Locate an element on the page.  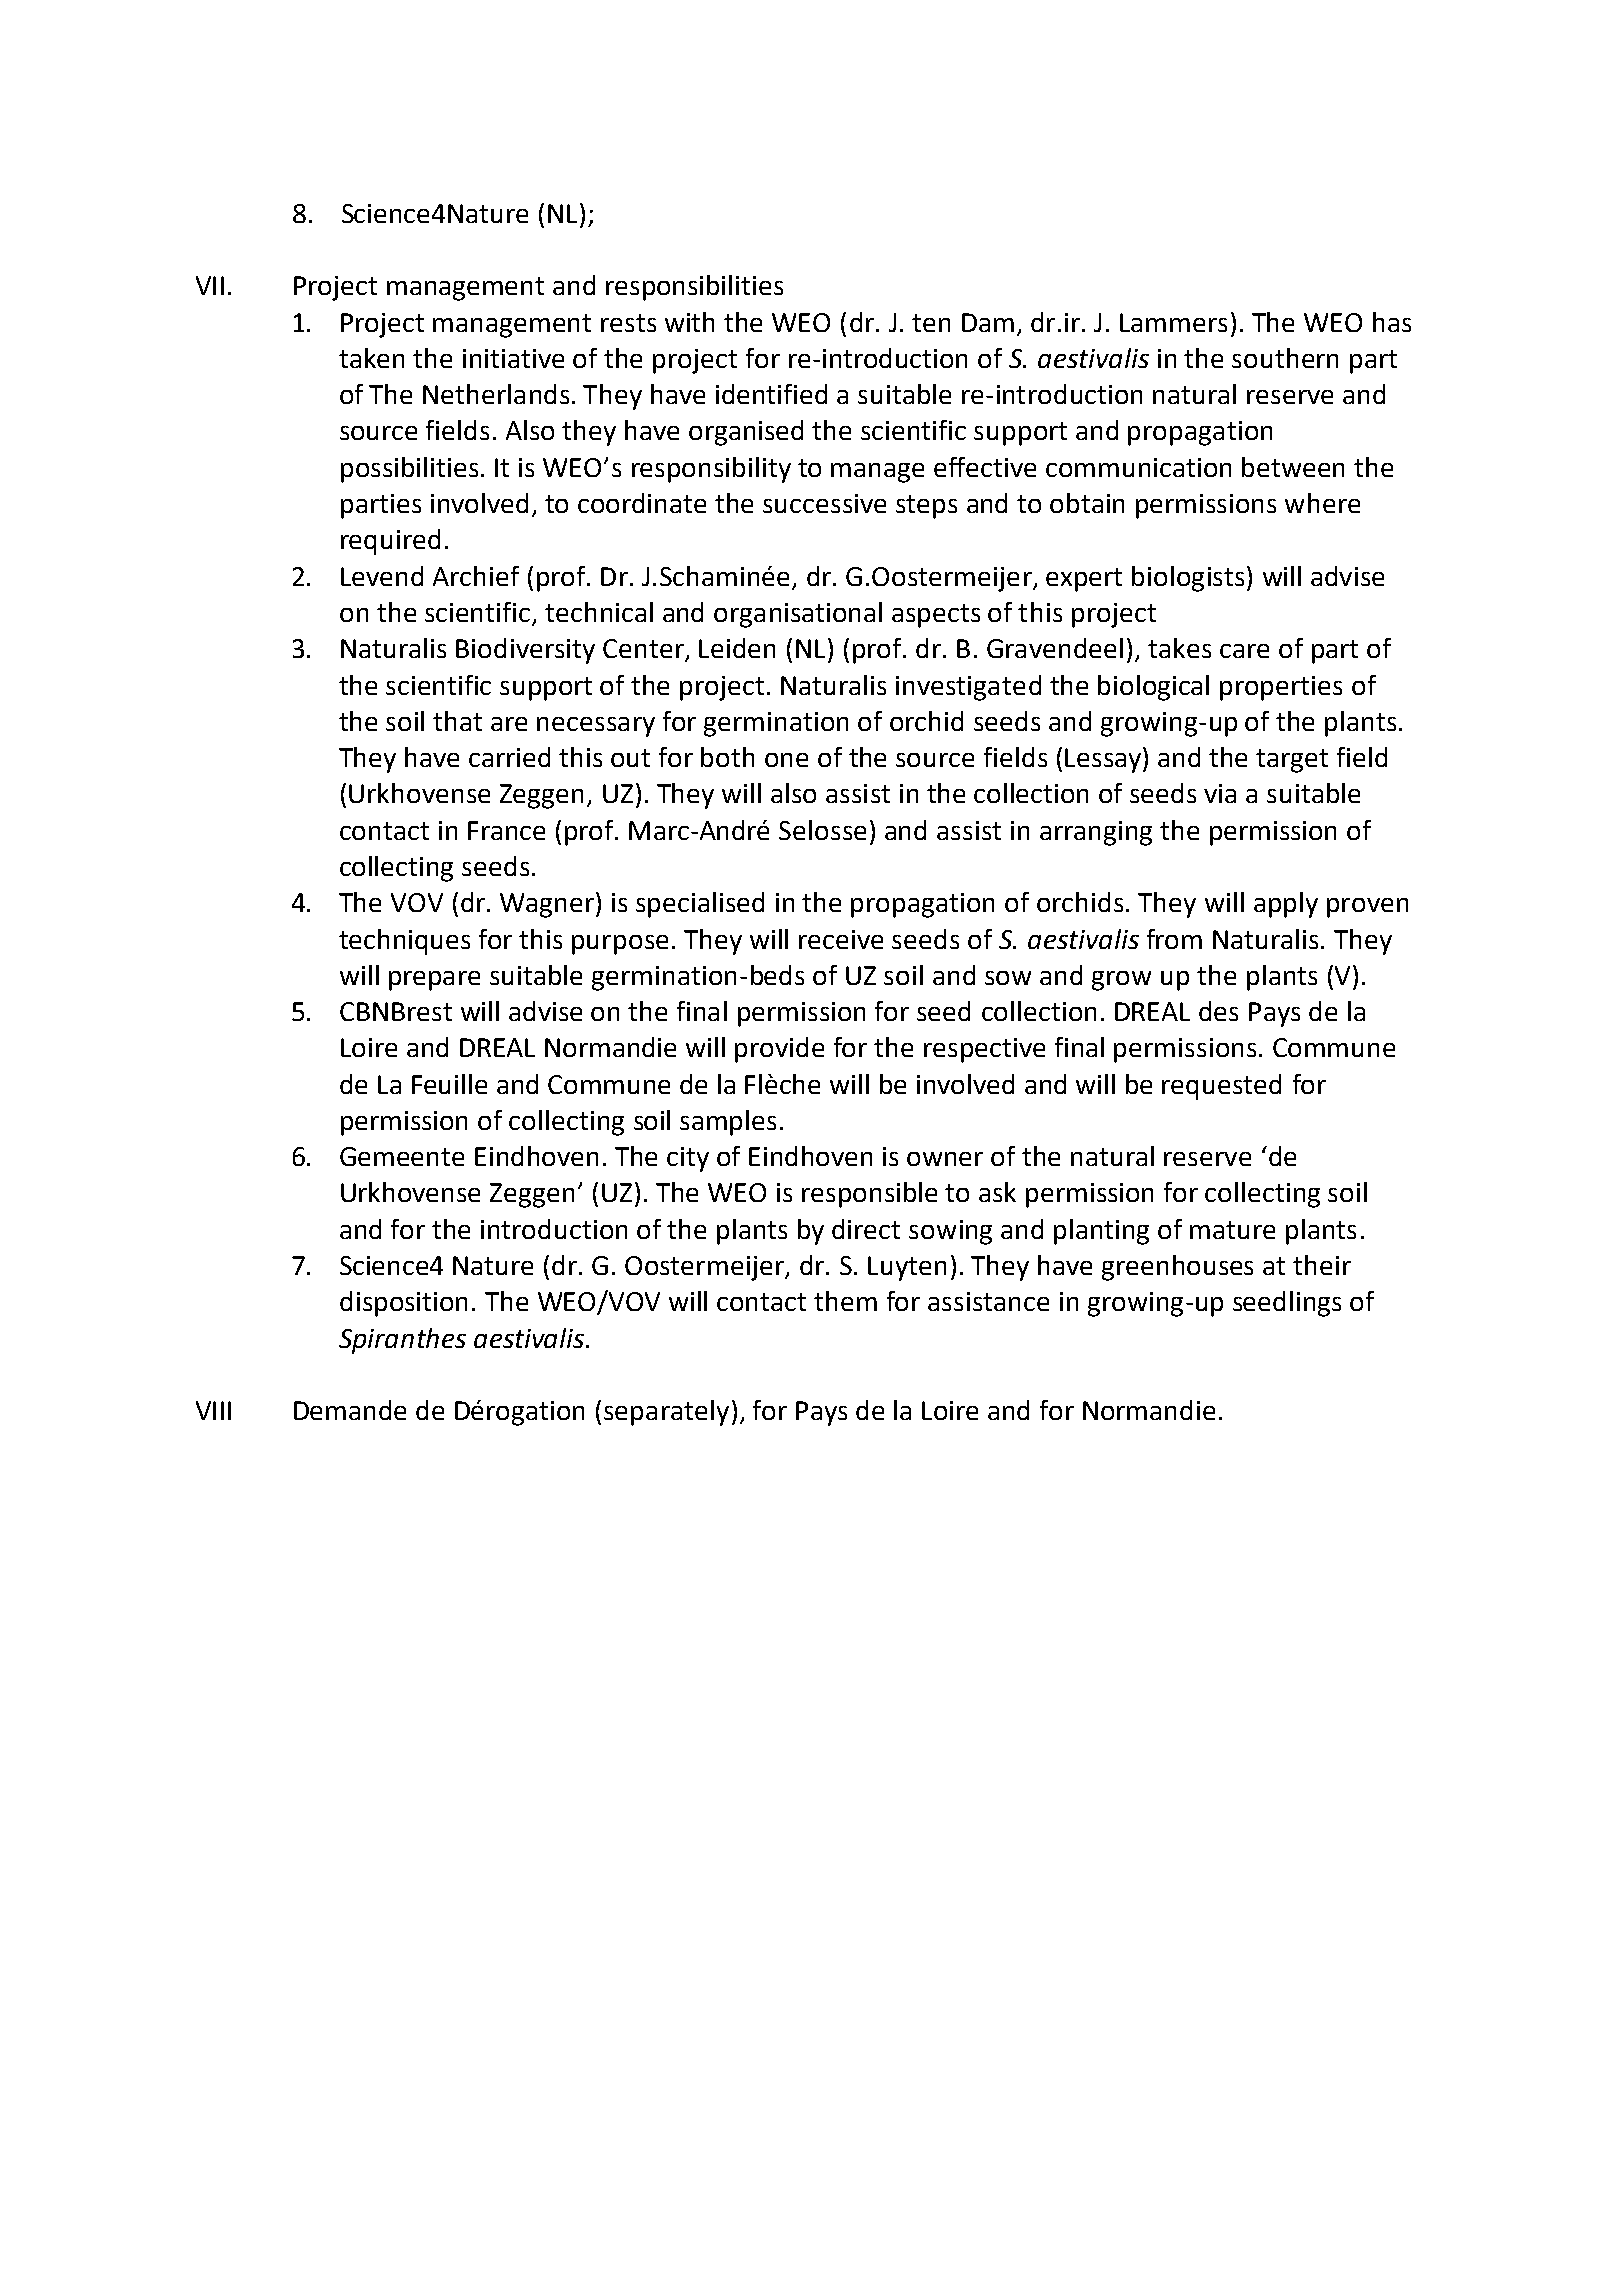
with is located at coordinates (689, 322).
